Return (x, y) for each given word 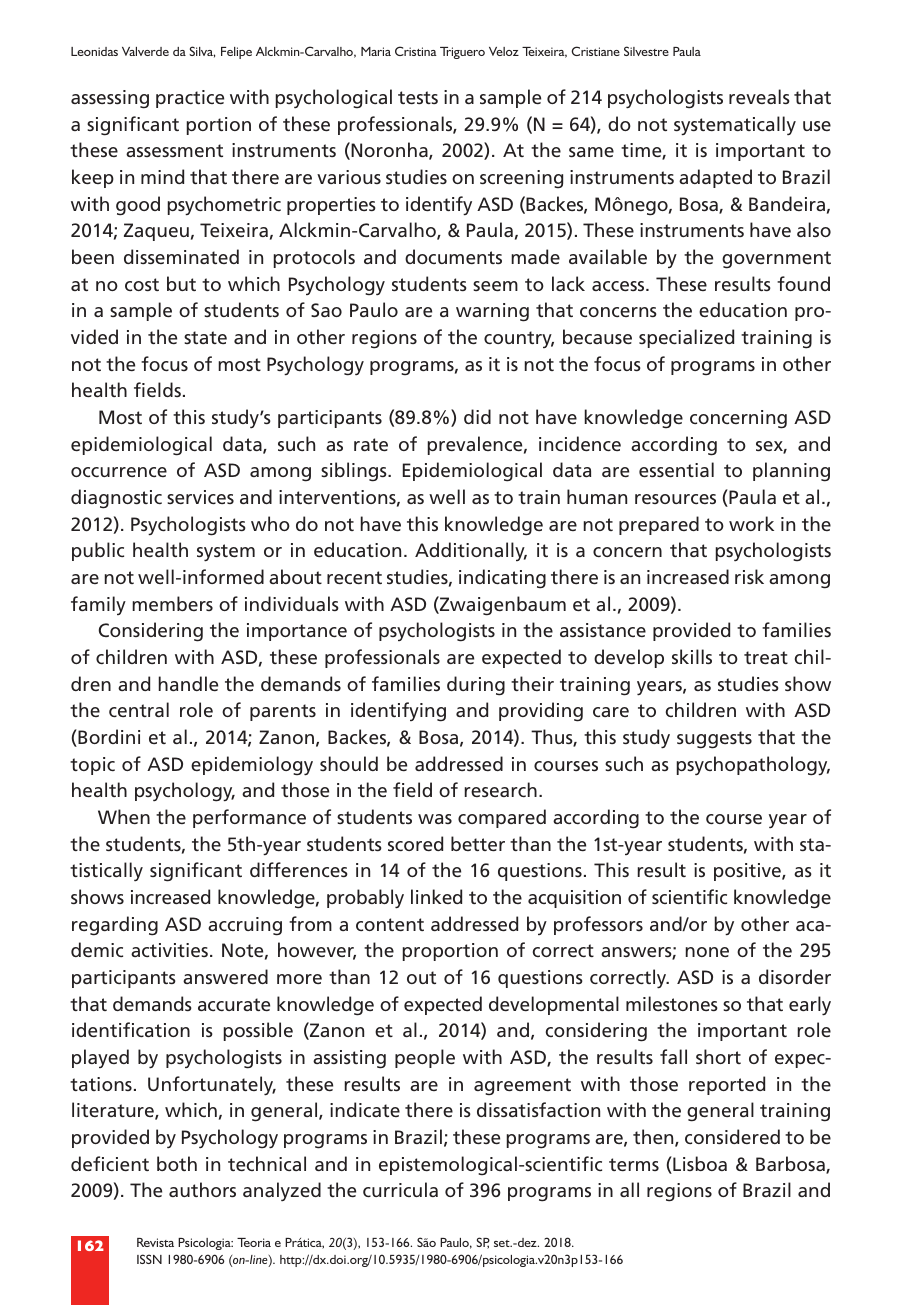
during (476, 686)
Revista (155, 1242)
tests (418, 97)
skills (692, 656)
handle (188, 683)
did (477, 416)
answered (225, 976)
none (707, 952)
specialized (686, 338)
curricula (400, 1189)
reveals (759, 96)
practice (190, 99)
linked (436, 896)
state (205, 337)
